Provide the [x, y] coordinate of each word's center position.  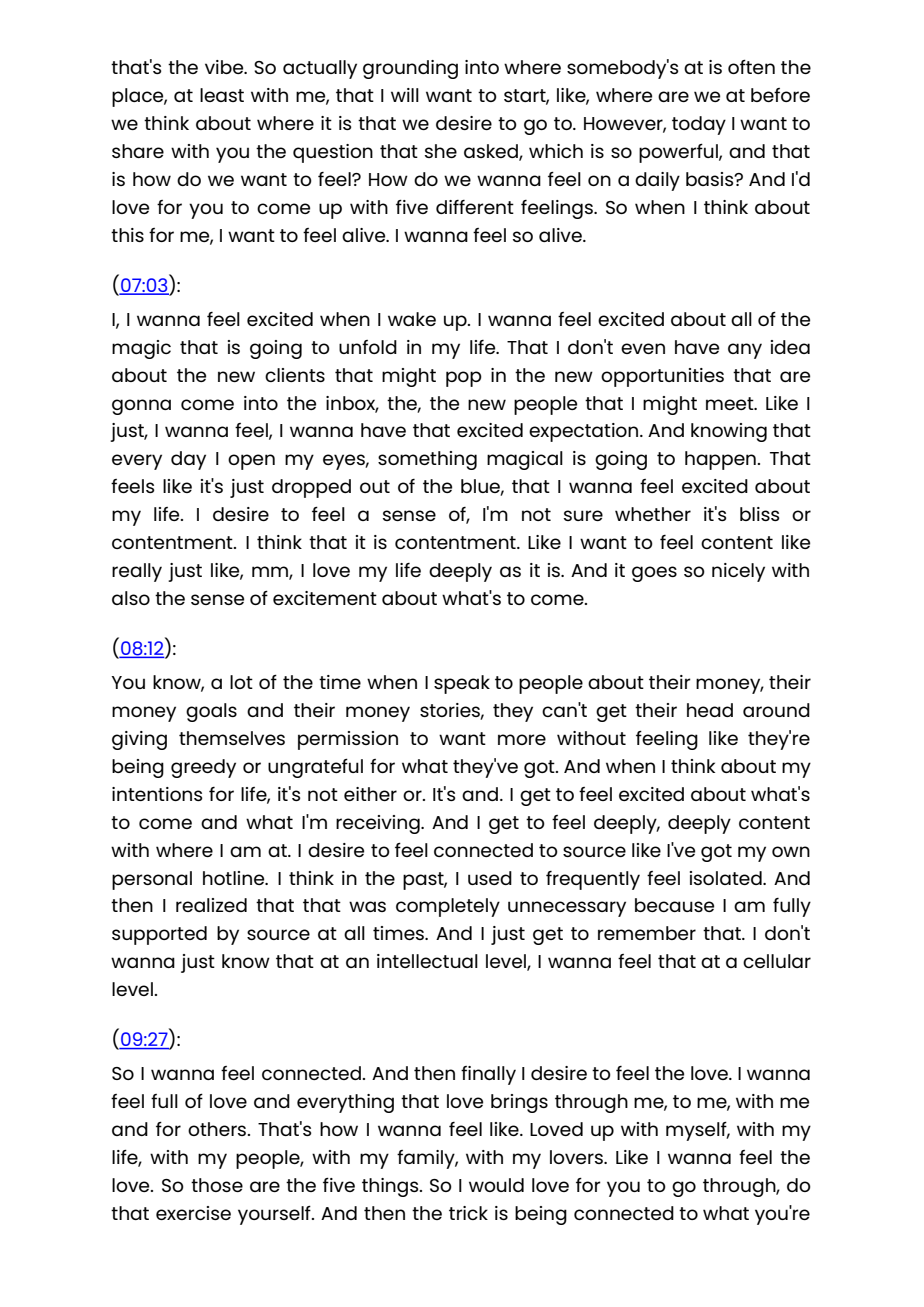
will [405, 95]
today [699, 125]
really [137, 572]
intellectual [427, 961]
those [217, 1185]
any [745, 351]
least [222, 95]
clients [295, 375]
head [710, 710]
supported [159, 935]
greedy [203, 768]
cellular [777, 961]
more [522, 739]
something [427, 460]
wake [412, 319]
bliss [759, 514]
